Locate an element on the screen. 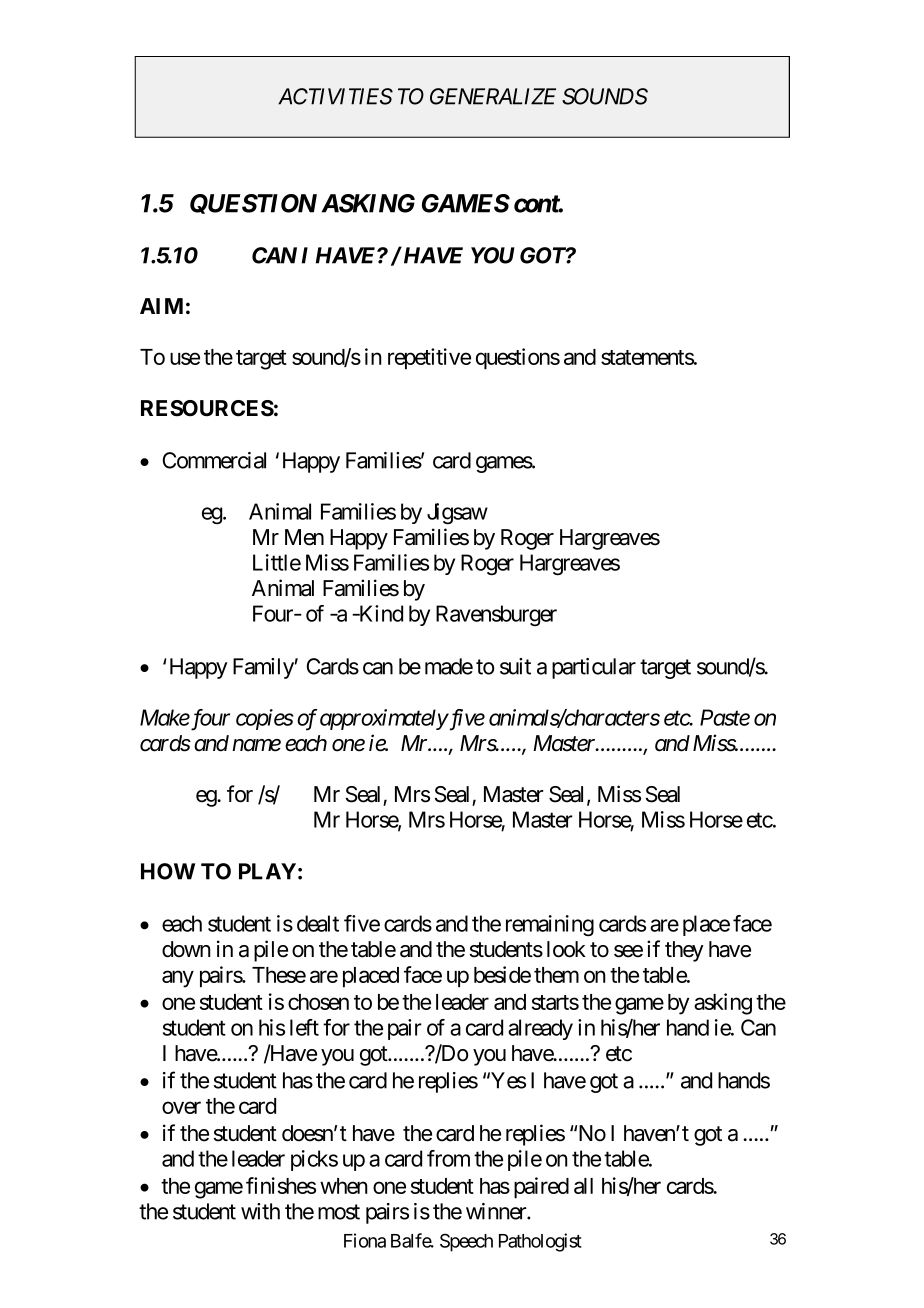 Image resolution: width=924 pixels, height=1308 pixels. AIM is located at coordinates (161, 306).
